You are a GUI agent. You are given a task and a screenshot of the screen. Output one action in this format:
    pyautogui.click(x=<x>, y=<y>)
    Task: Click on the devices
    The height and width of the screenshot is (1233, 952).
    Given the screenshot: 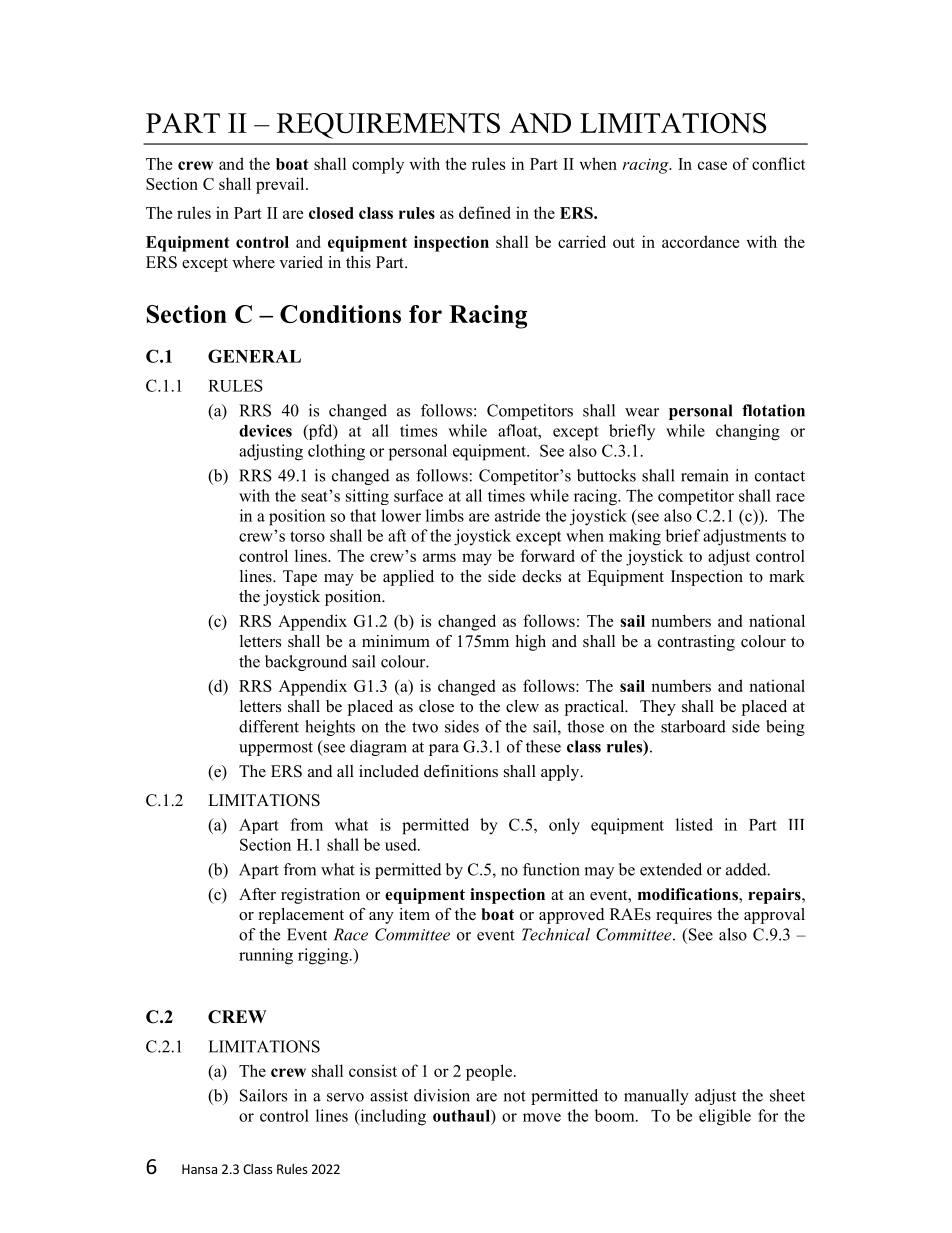 What is the action you would take?
    pyautogui.click(x=265, y=430)
